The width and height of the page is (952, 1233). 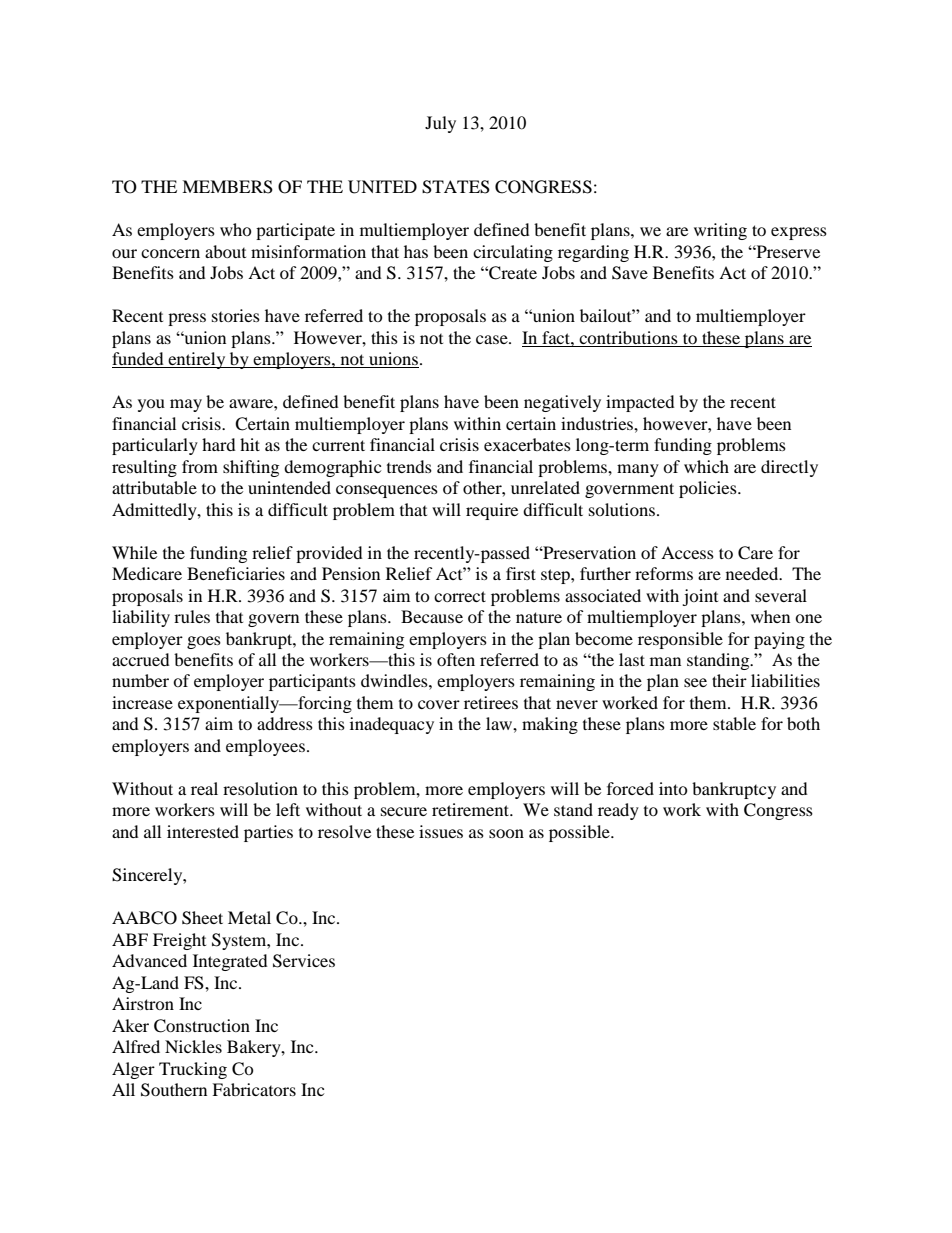 I want to click on Trucking, so click(x=193, y=1070).
